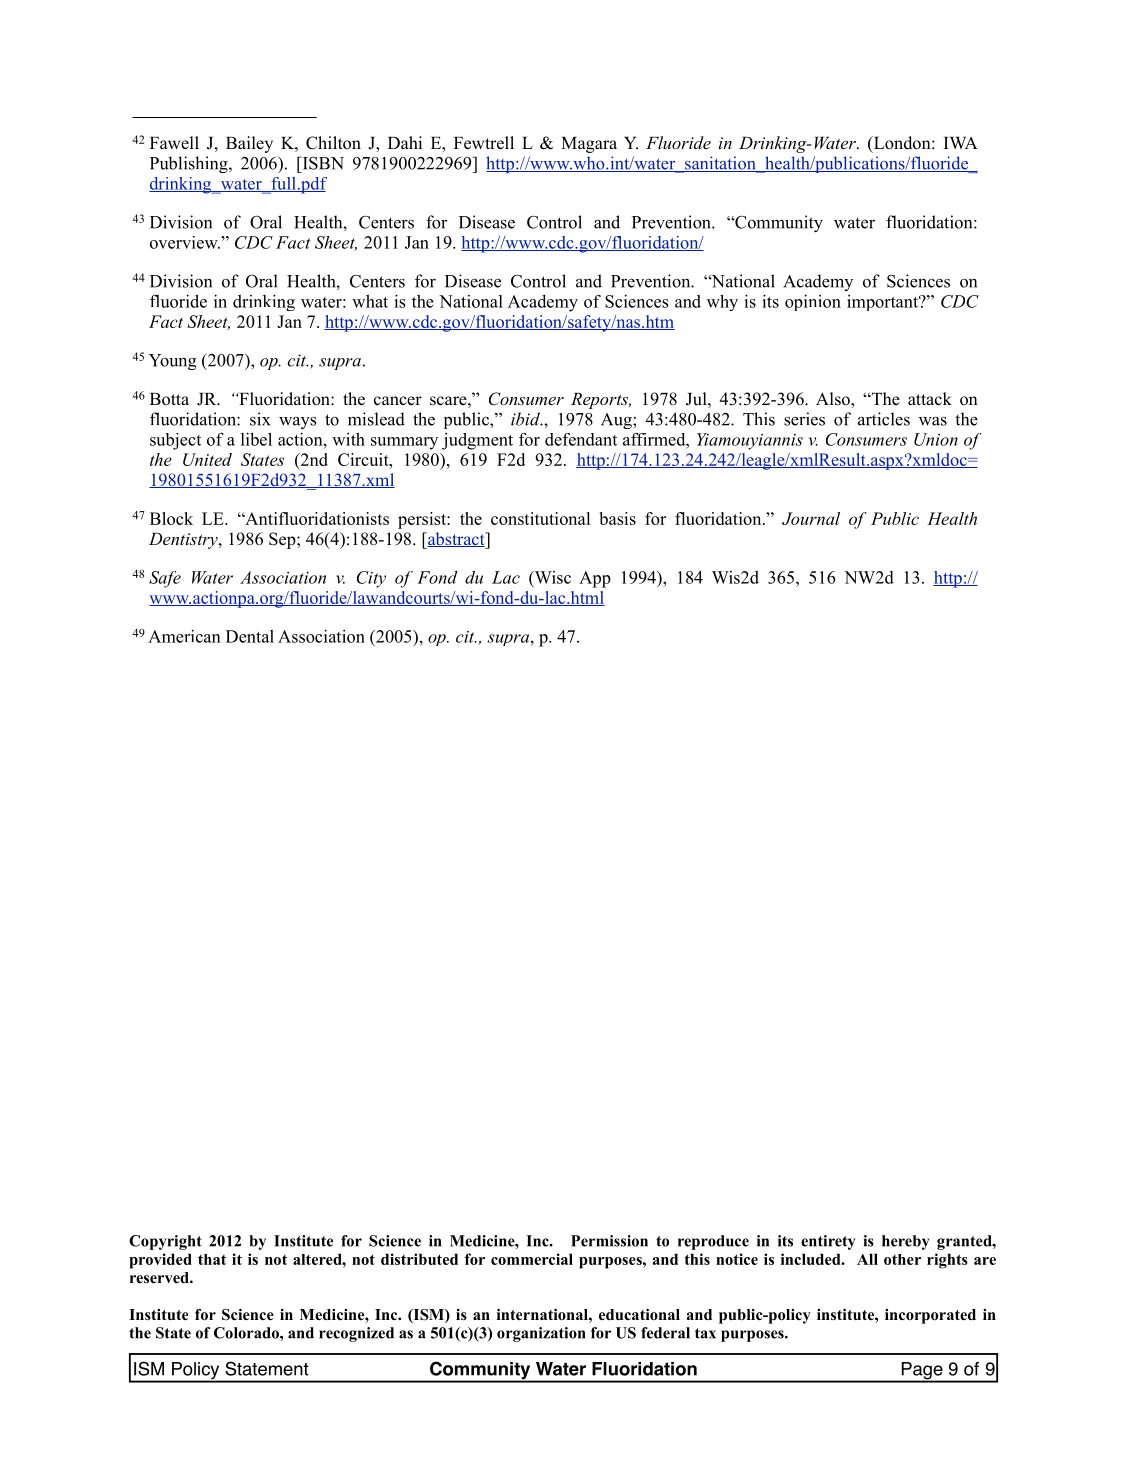 This screenshot has width=1127, height=1458. Describe the element at coordinates (722, 302) in the screenshot. I see `why` at that location.
